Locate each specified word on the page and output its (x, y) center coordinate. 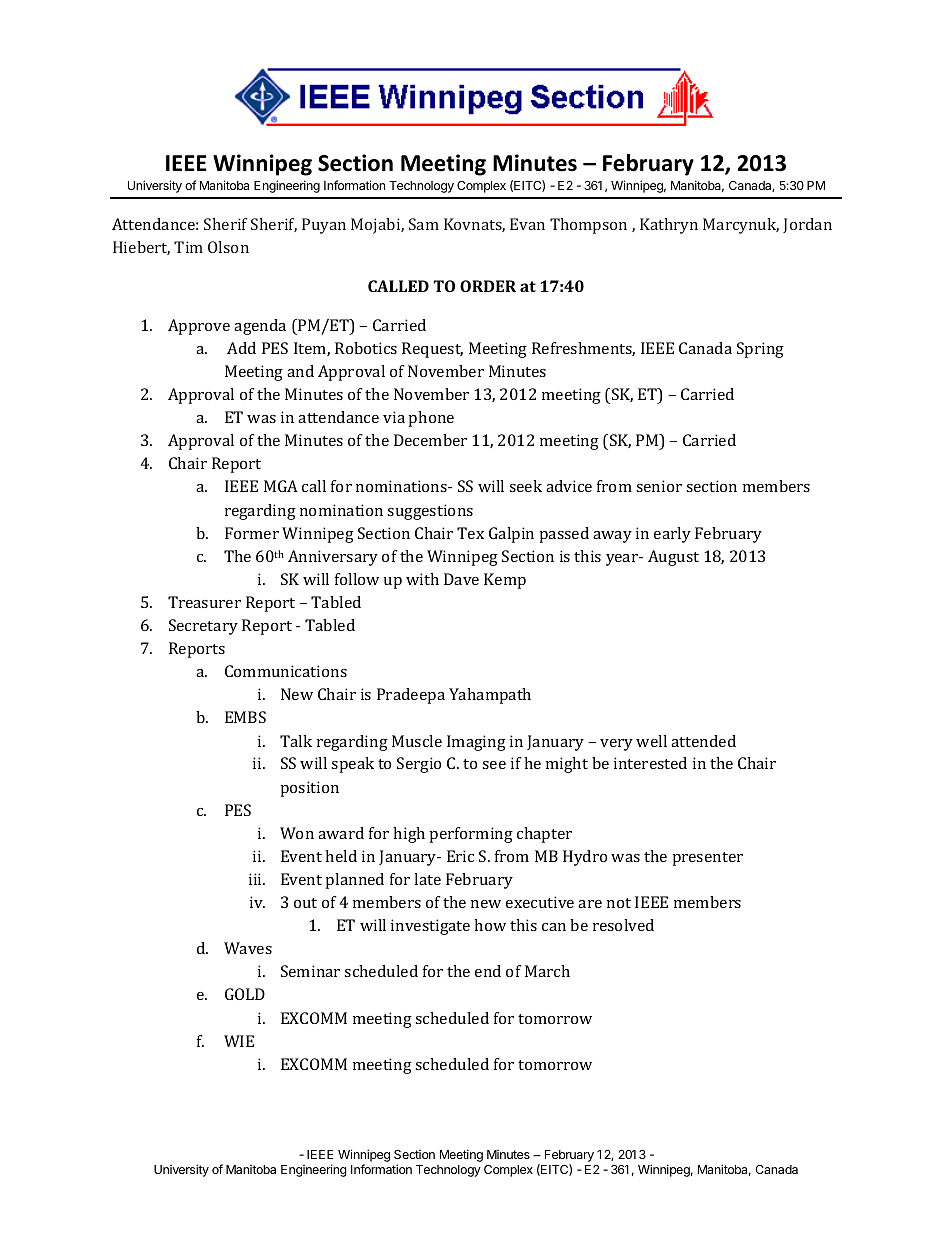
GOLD (245, 994)
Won (297, 833)
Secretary (203, 627)
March (547, 971)
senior (659, 486)
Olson (228, 247)
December (430, 440)
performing (471, 835)
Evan (527, 224)
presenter (708, 859)
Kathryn (669, 226)
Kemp (505, 581)
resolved (623, 925)
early (672, 535)
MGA (281, 486)
